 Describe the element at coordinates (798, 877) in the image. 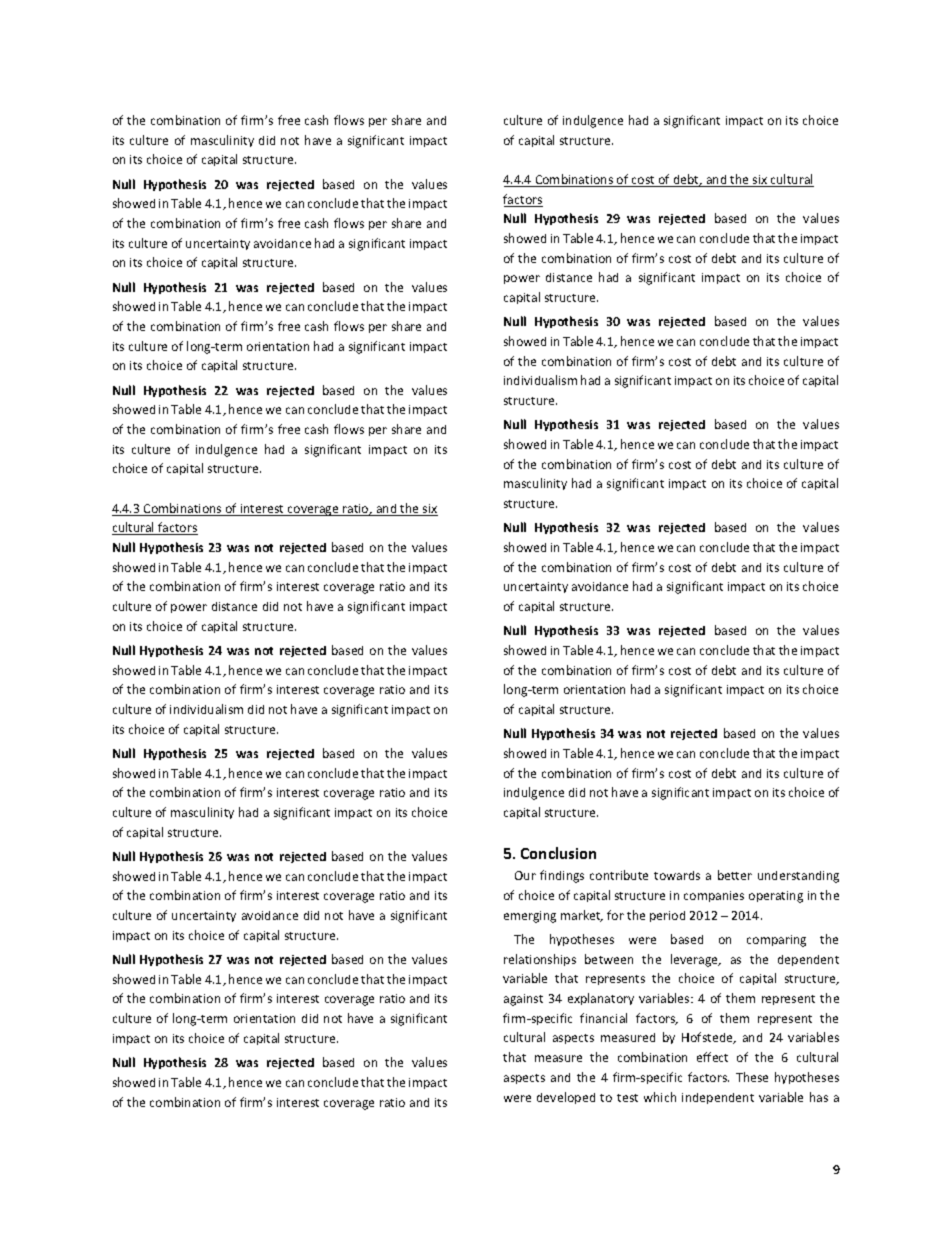

I see `understanding` at that location.
